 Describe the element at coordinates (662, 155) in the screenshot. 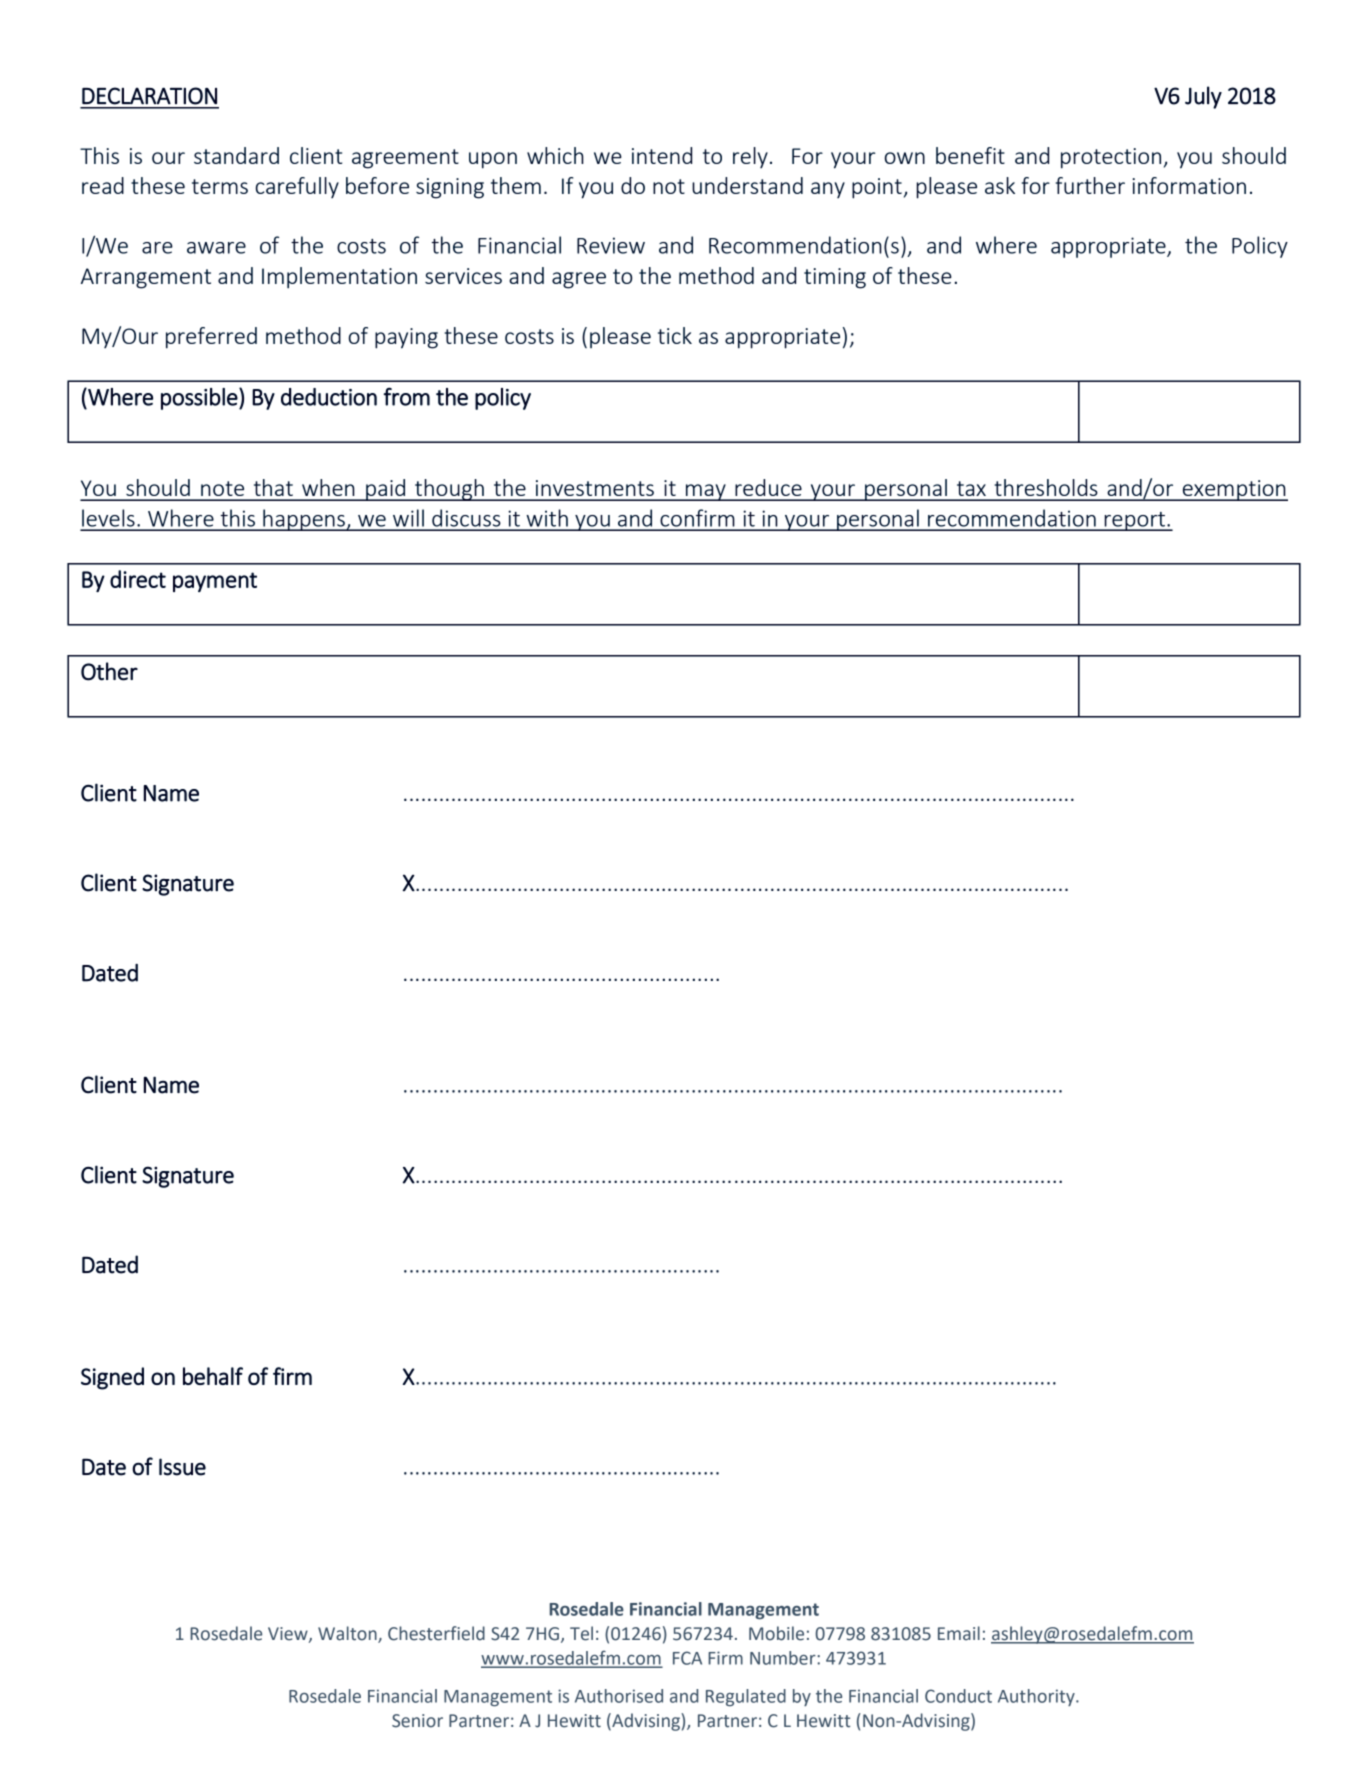

I see `intend` at that location.
